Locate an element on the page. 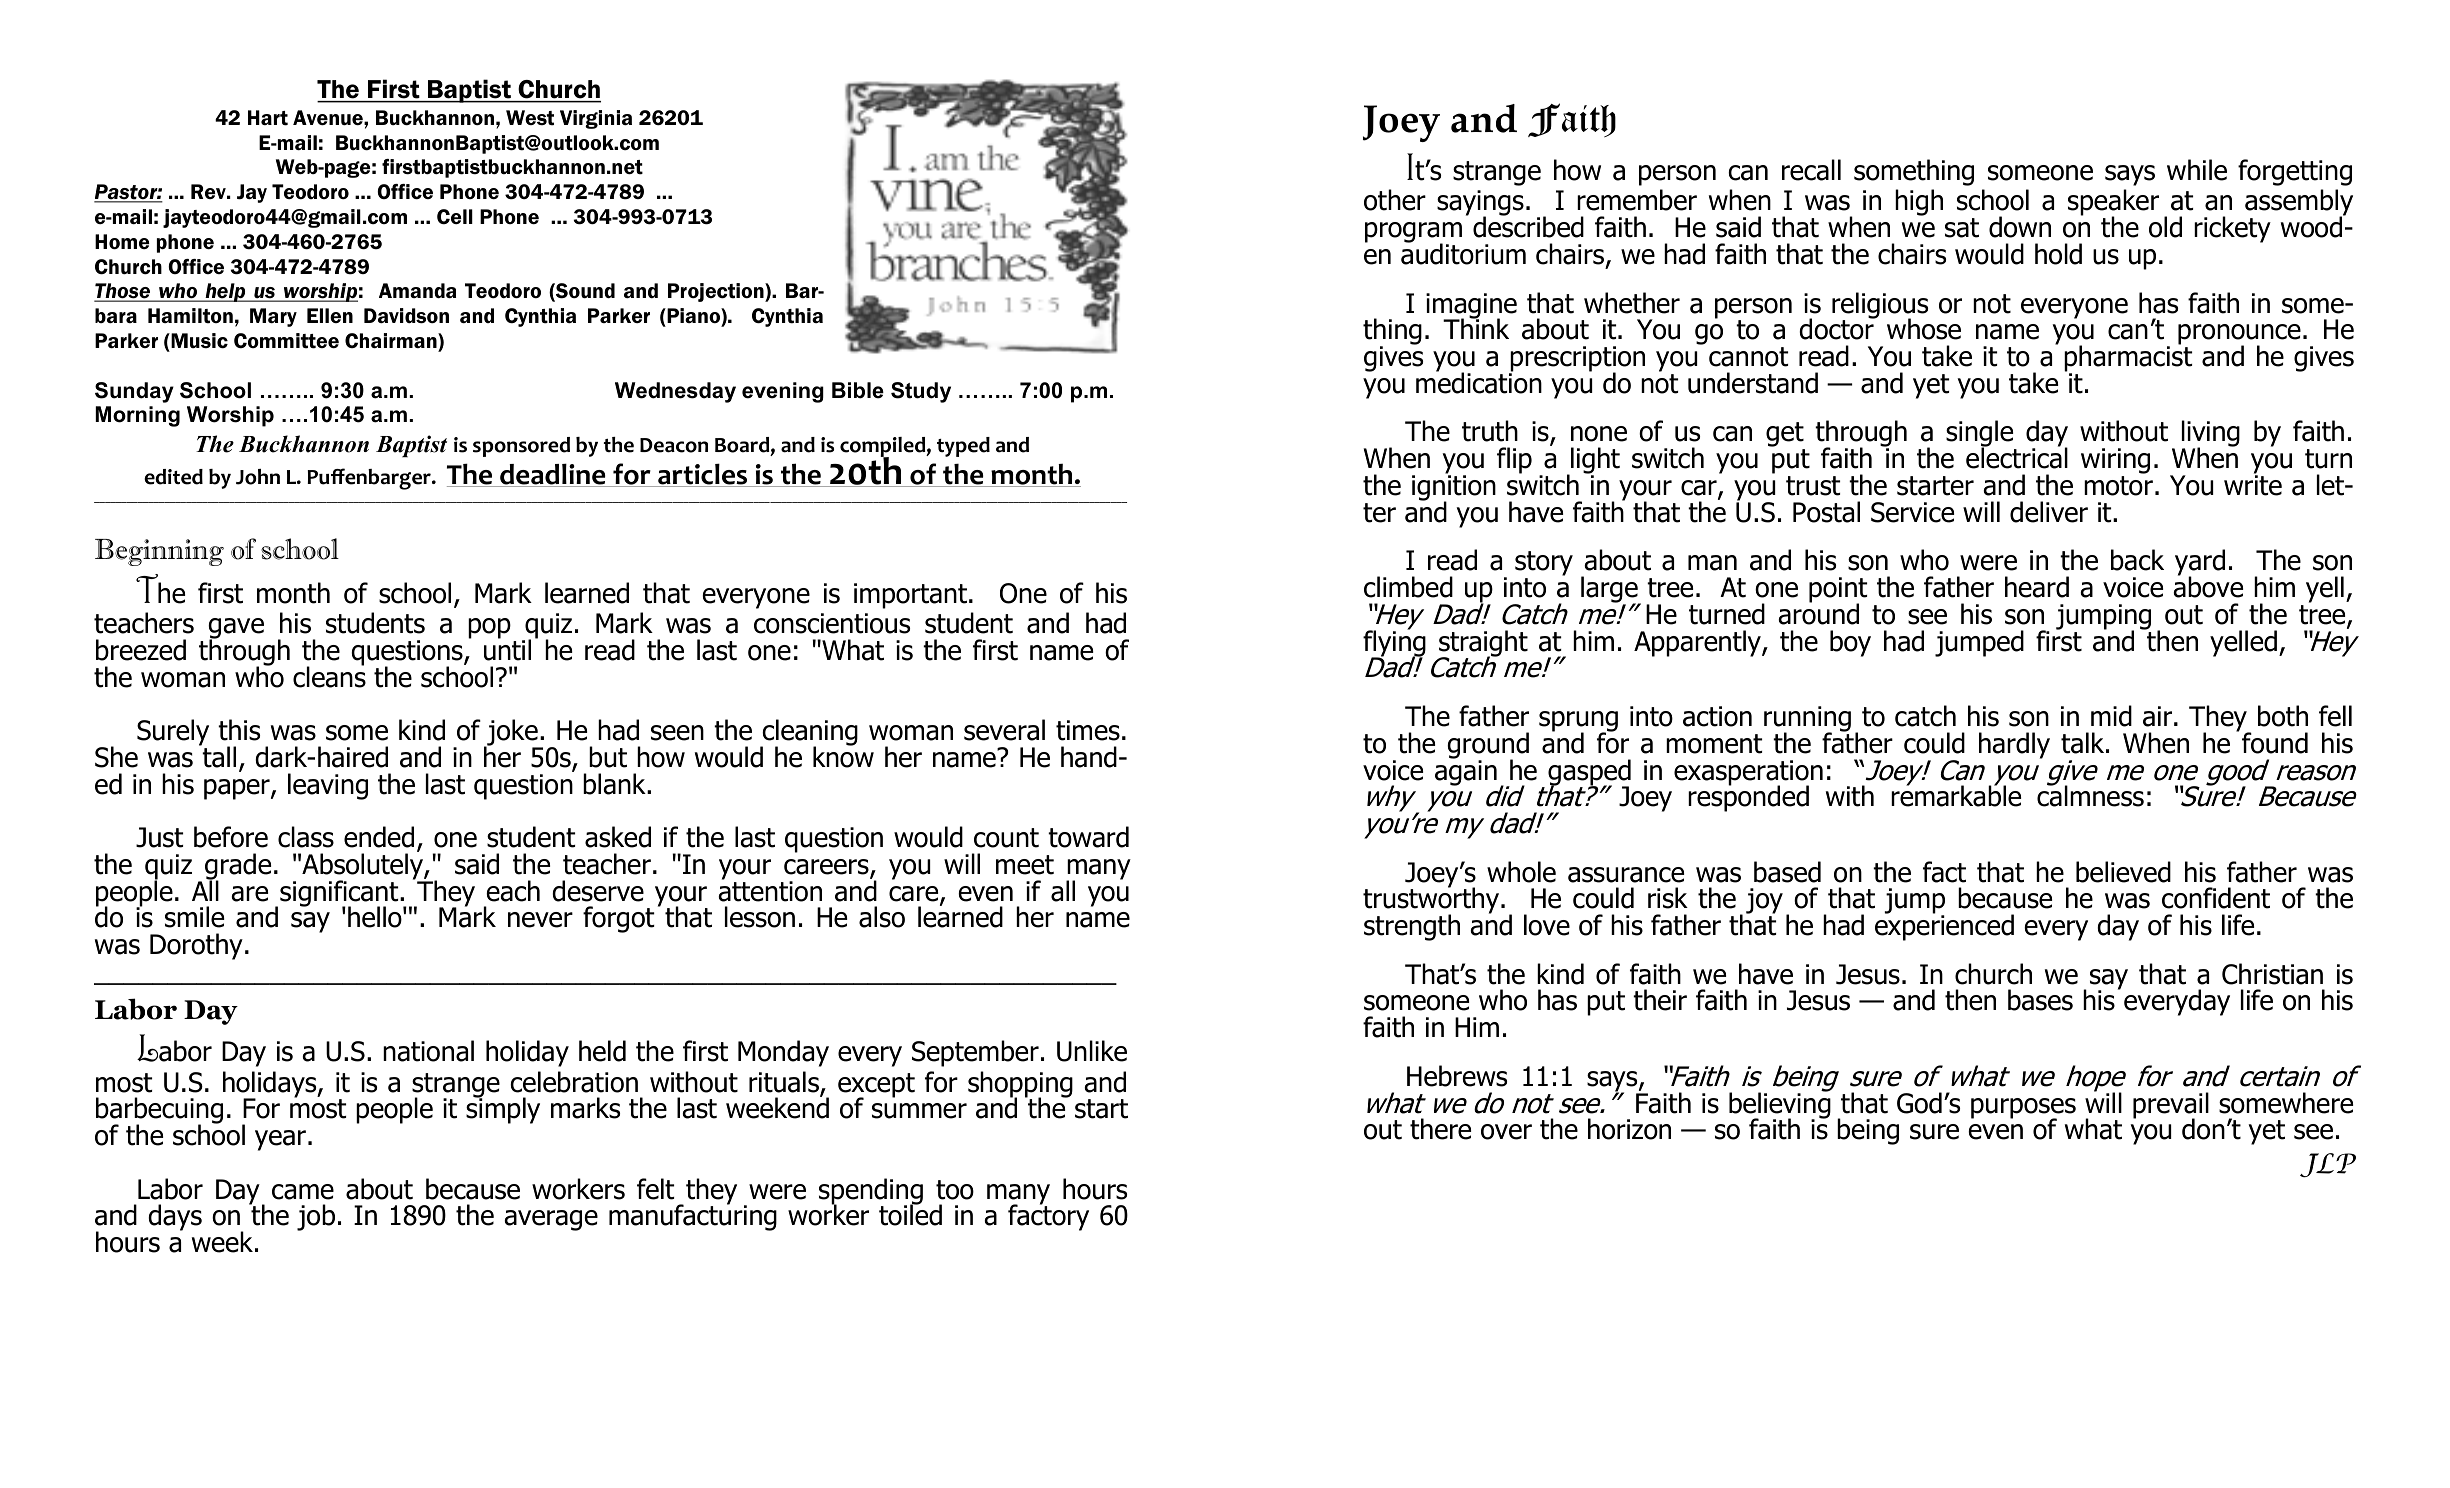 The image size is (2450, 1488). sponsored is located at coordinates (521, 447).
